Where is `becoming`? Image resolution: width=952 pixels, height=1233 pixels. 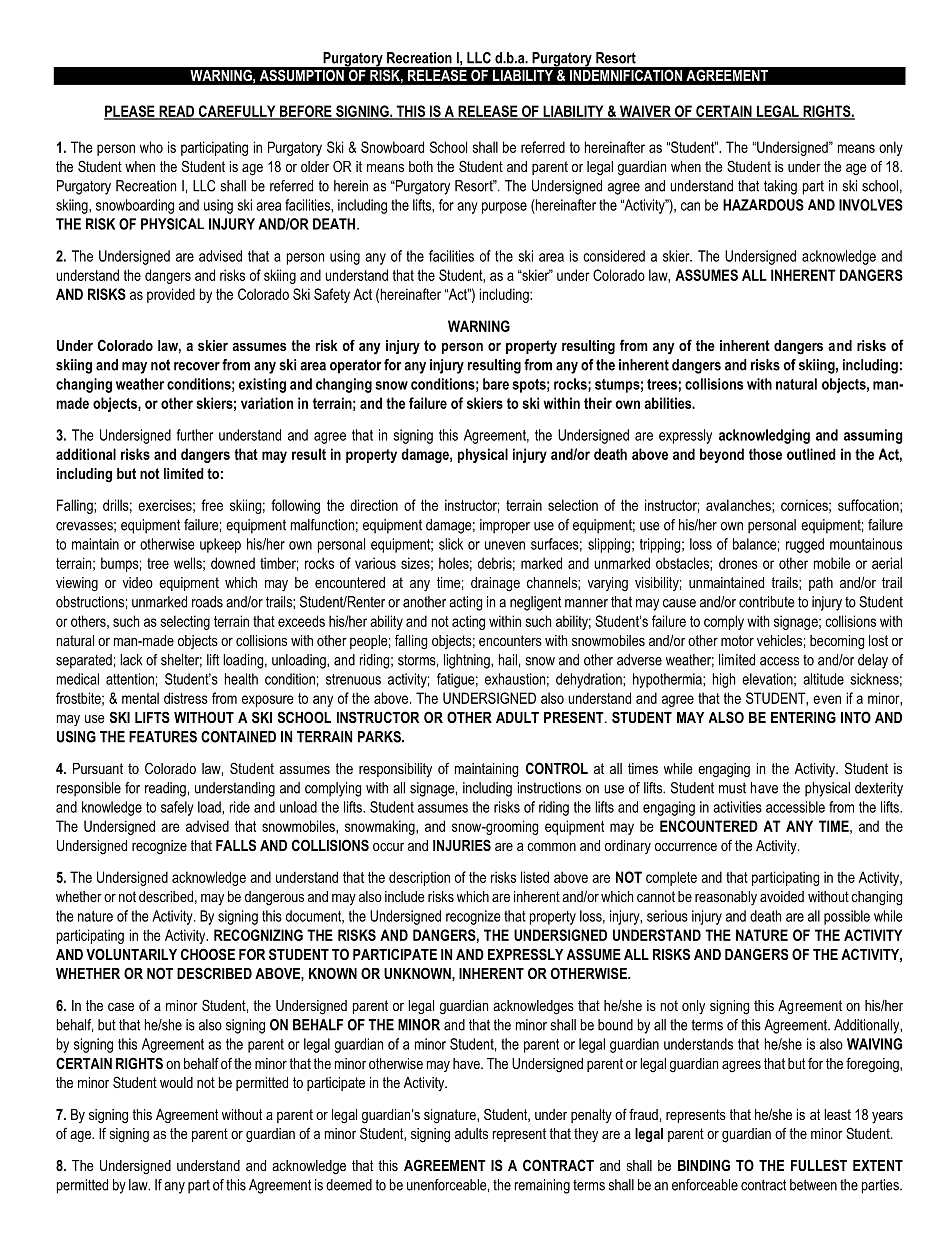 becoming is located at coordinates (837, 642).
